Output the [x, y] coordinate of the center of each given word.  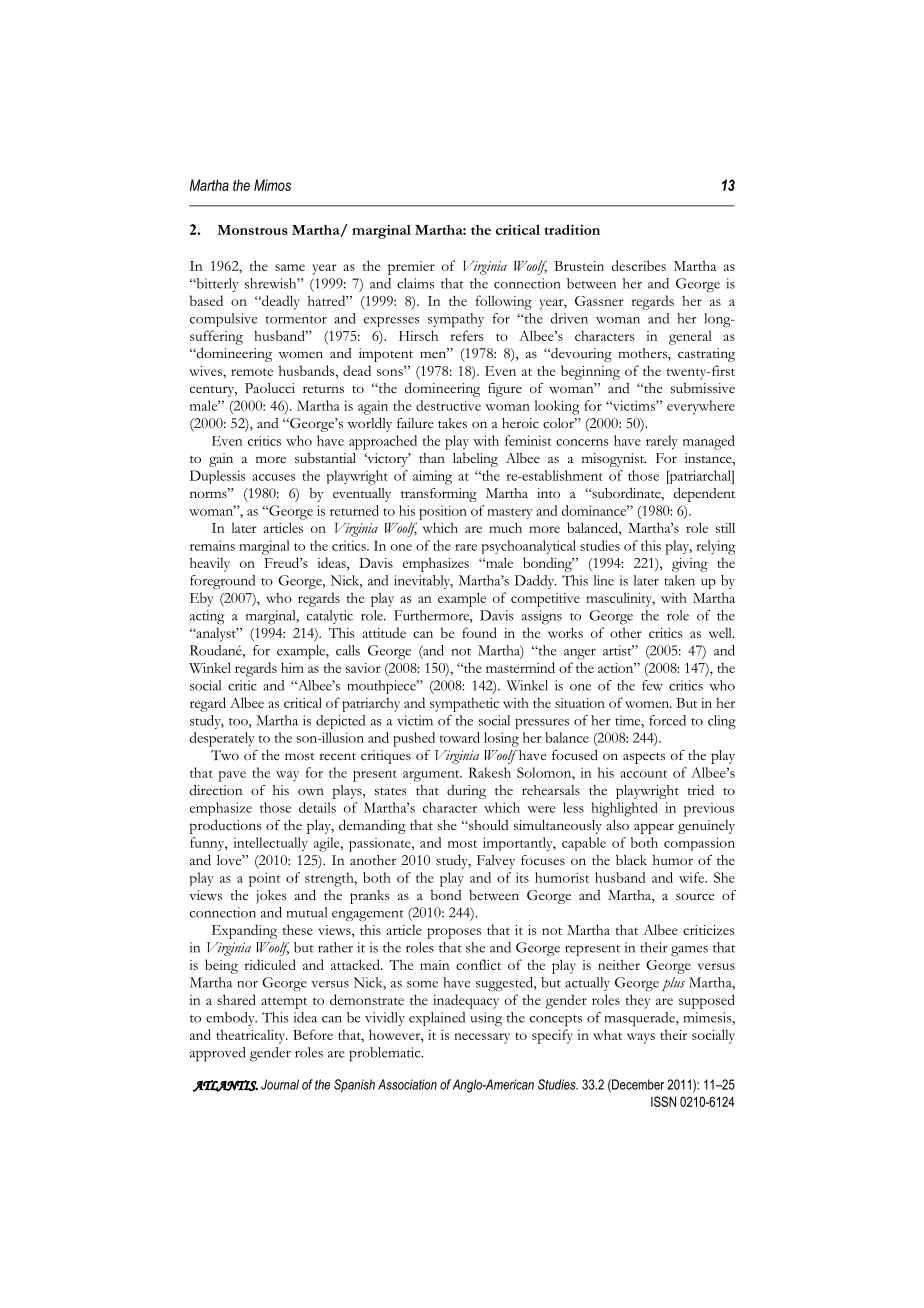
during [466, 792]
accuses [273, 477]
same [290, 267]
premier [411, 268]
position [443, 512]
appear [654, 828]
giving [690, 565]
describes [639, 265]
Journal [280, 1084]
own [311, 791]
